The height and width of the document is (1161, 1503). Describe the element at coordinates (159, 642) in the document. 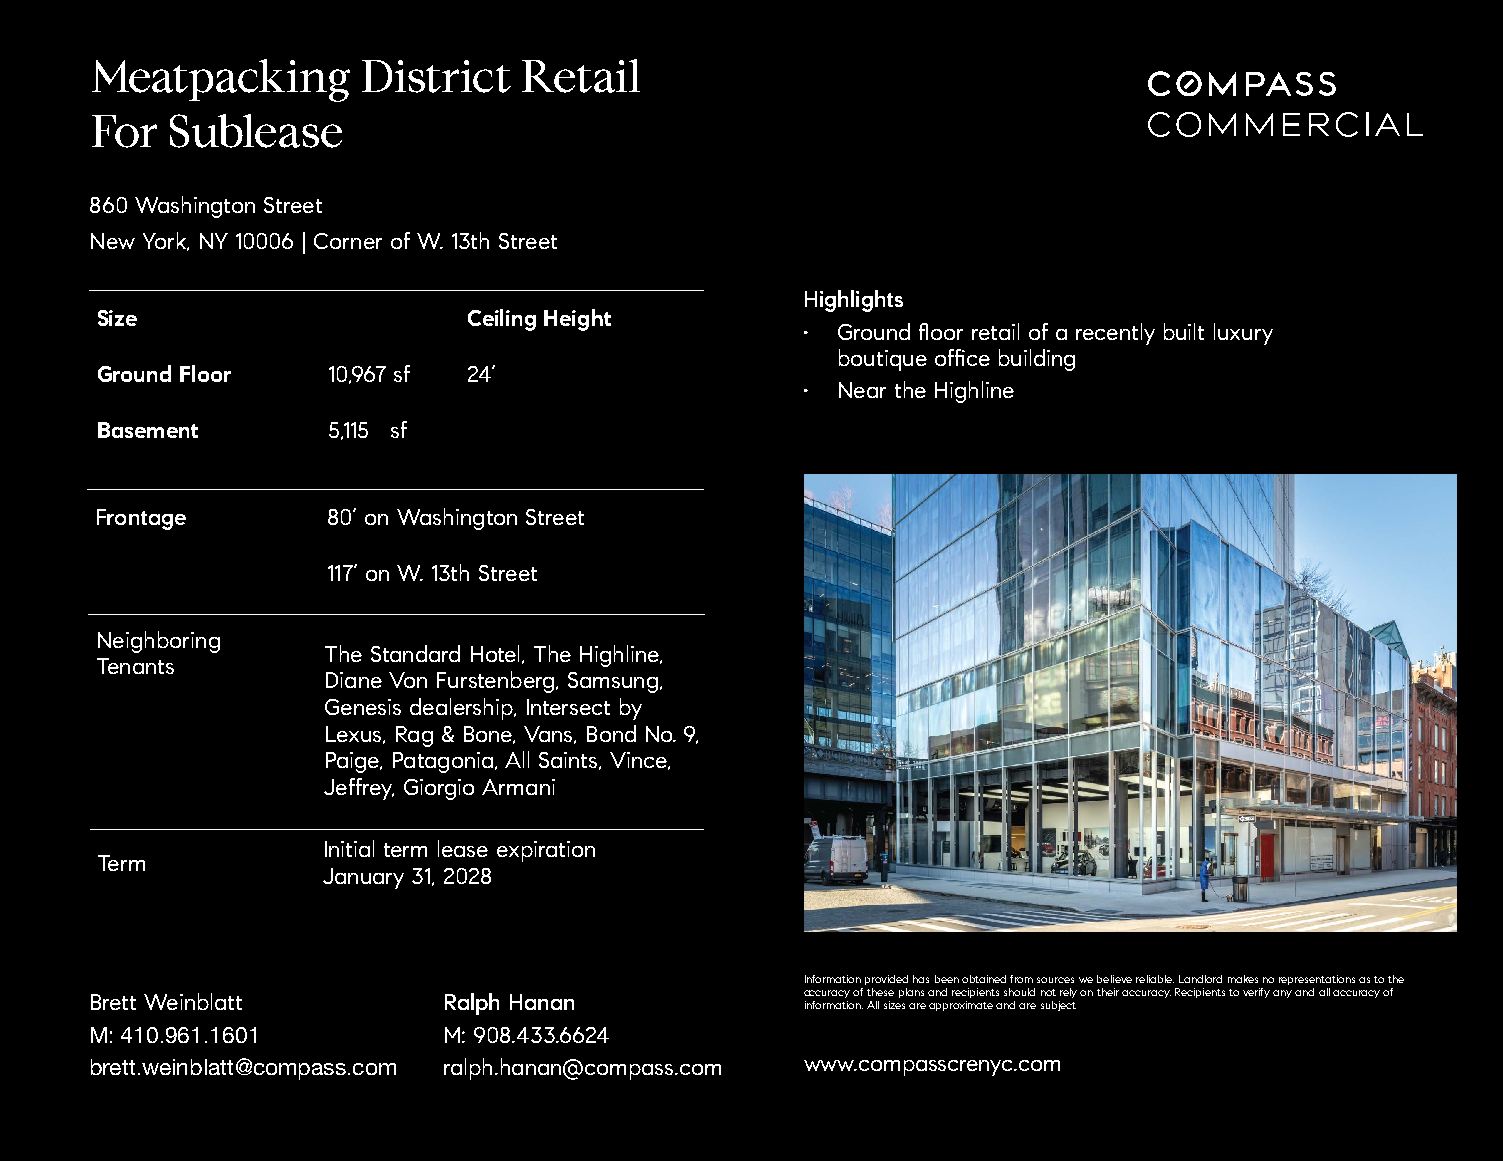

I see `Neighboring` at that location.
